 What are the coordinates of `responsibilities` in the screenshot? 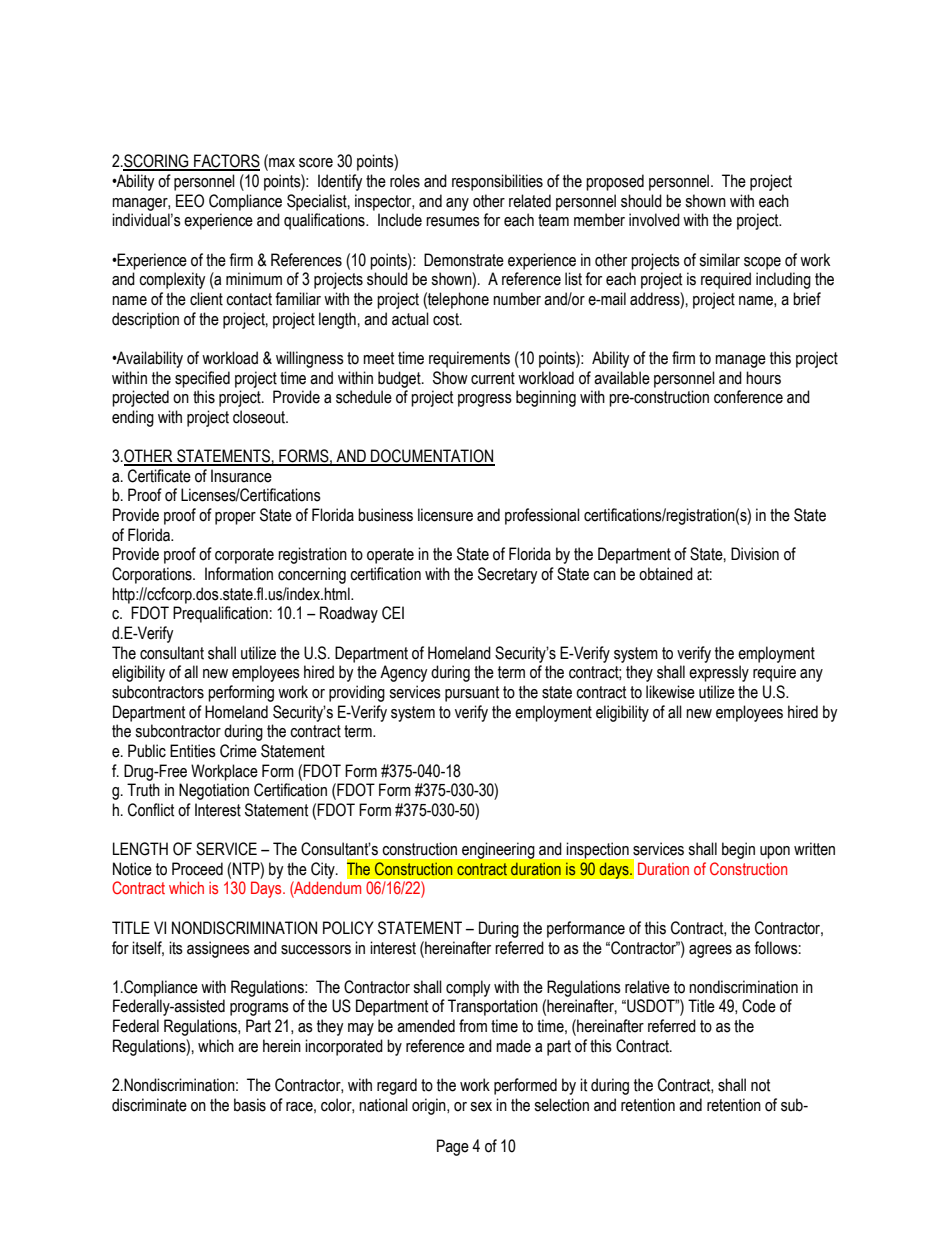 It's located at (497, 182).
